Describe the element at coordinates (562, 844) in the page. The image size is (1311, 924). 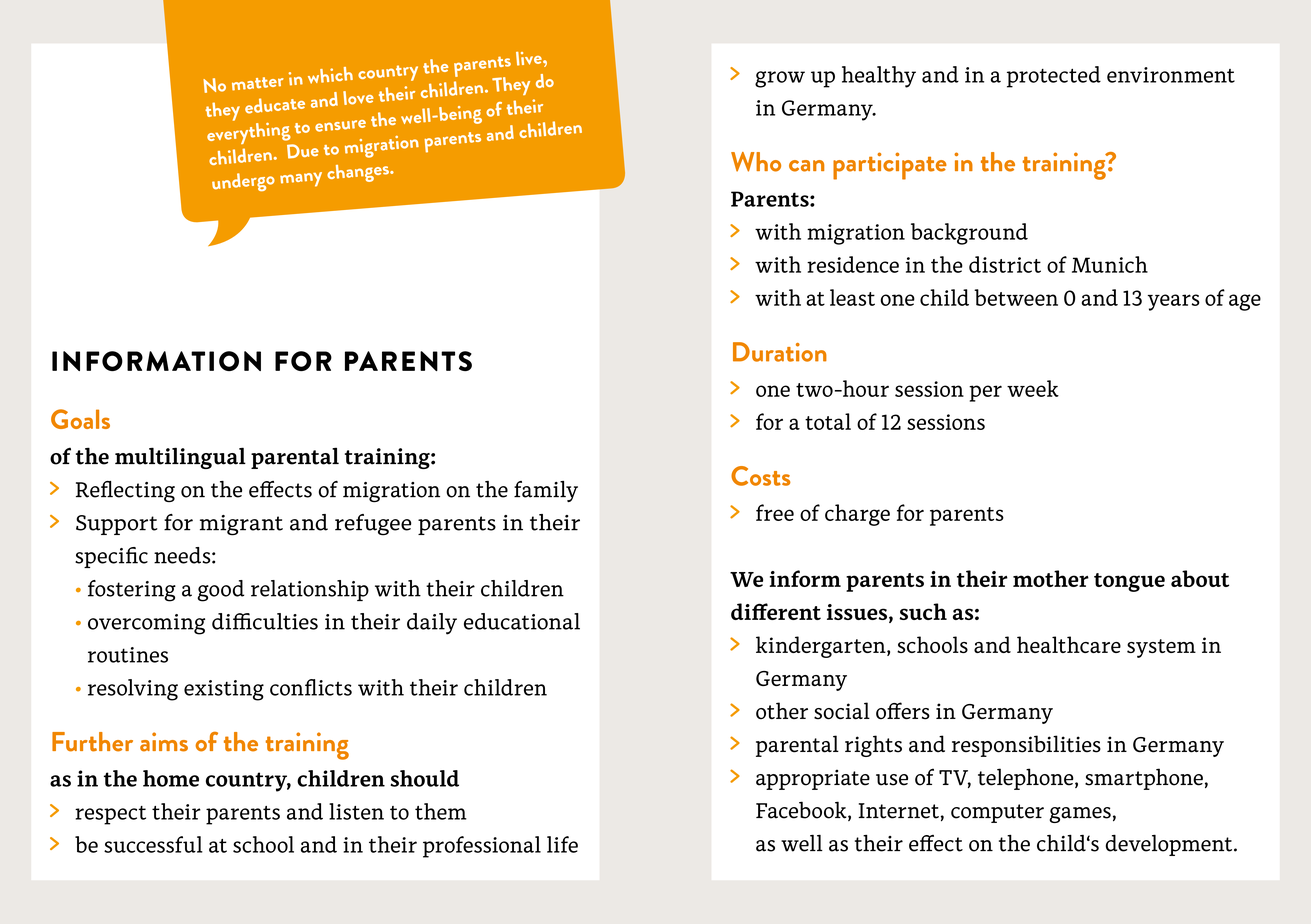
I see `life` at that location.
